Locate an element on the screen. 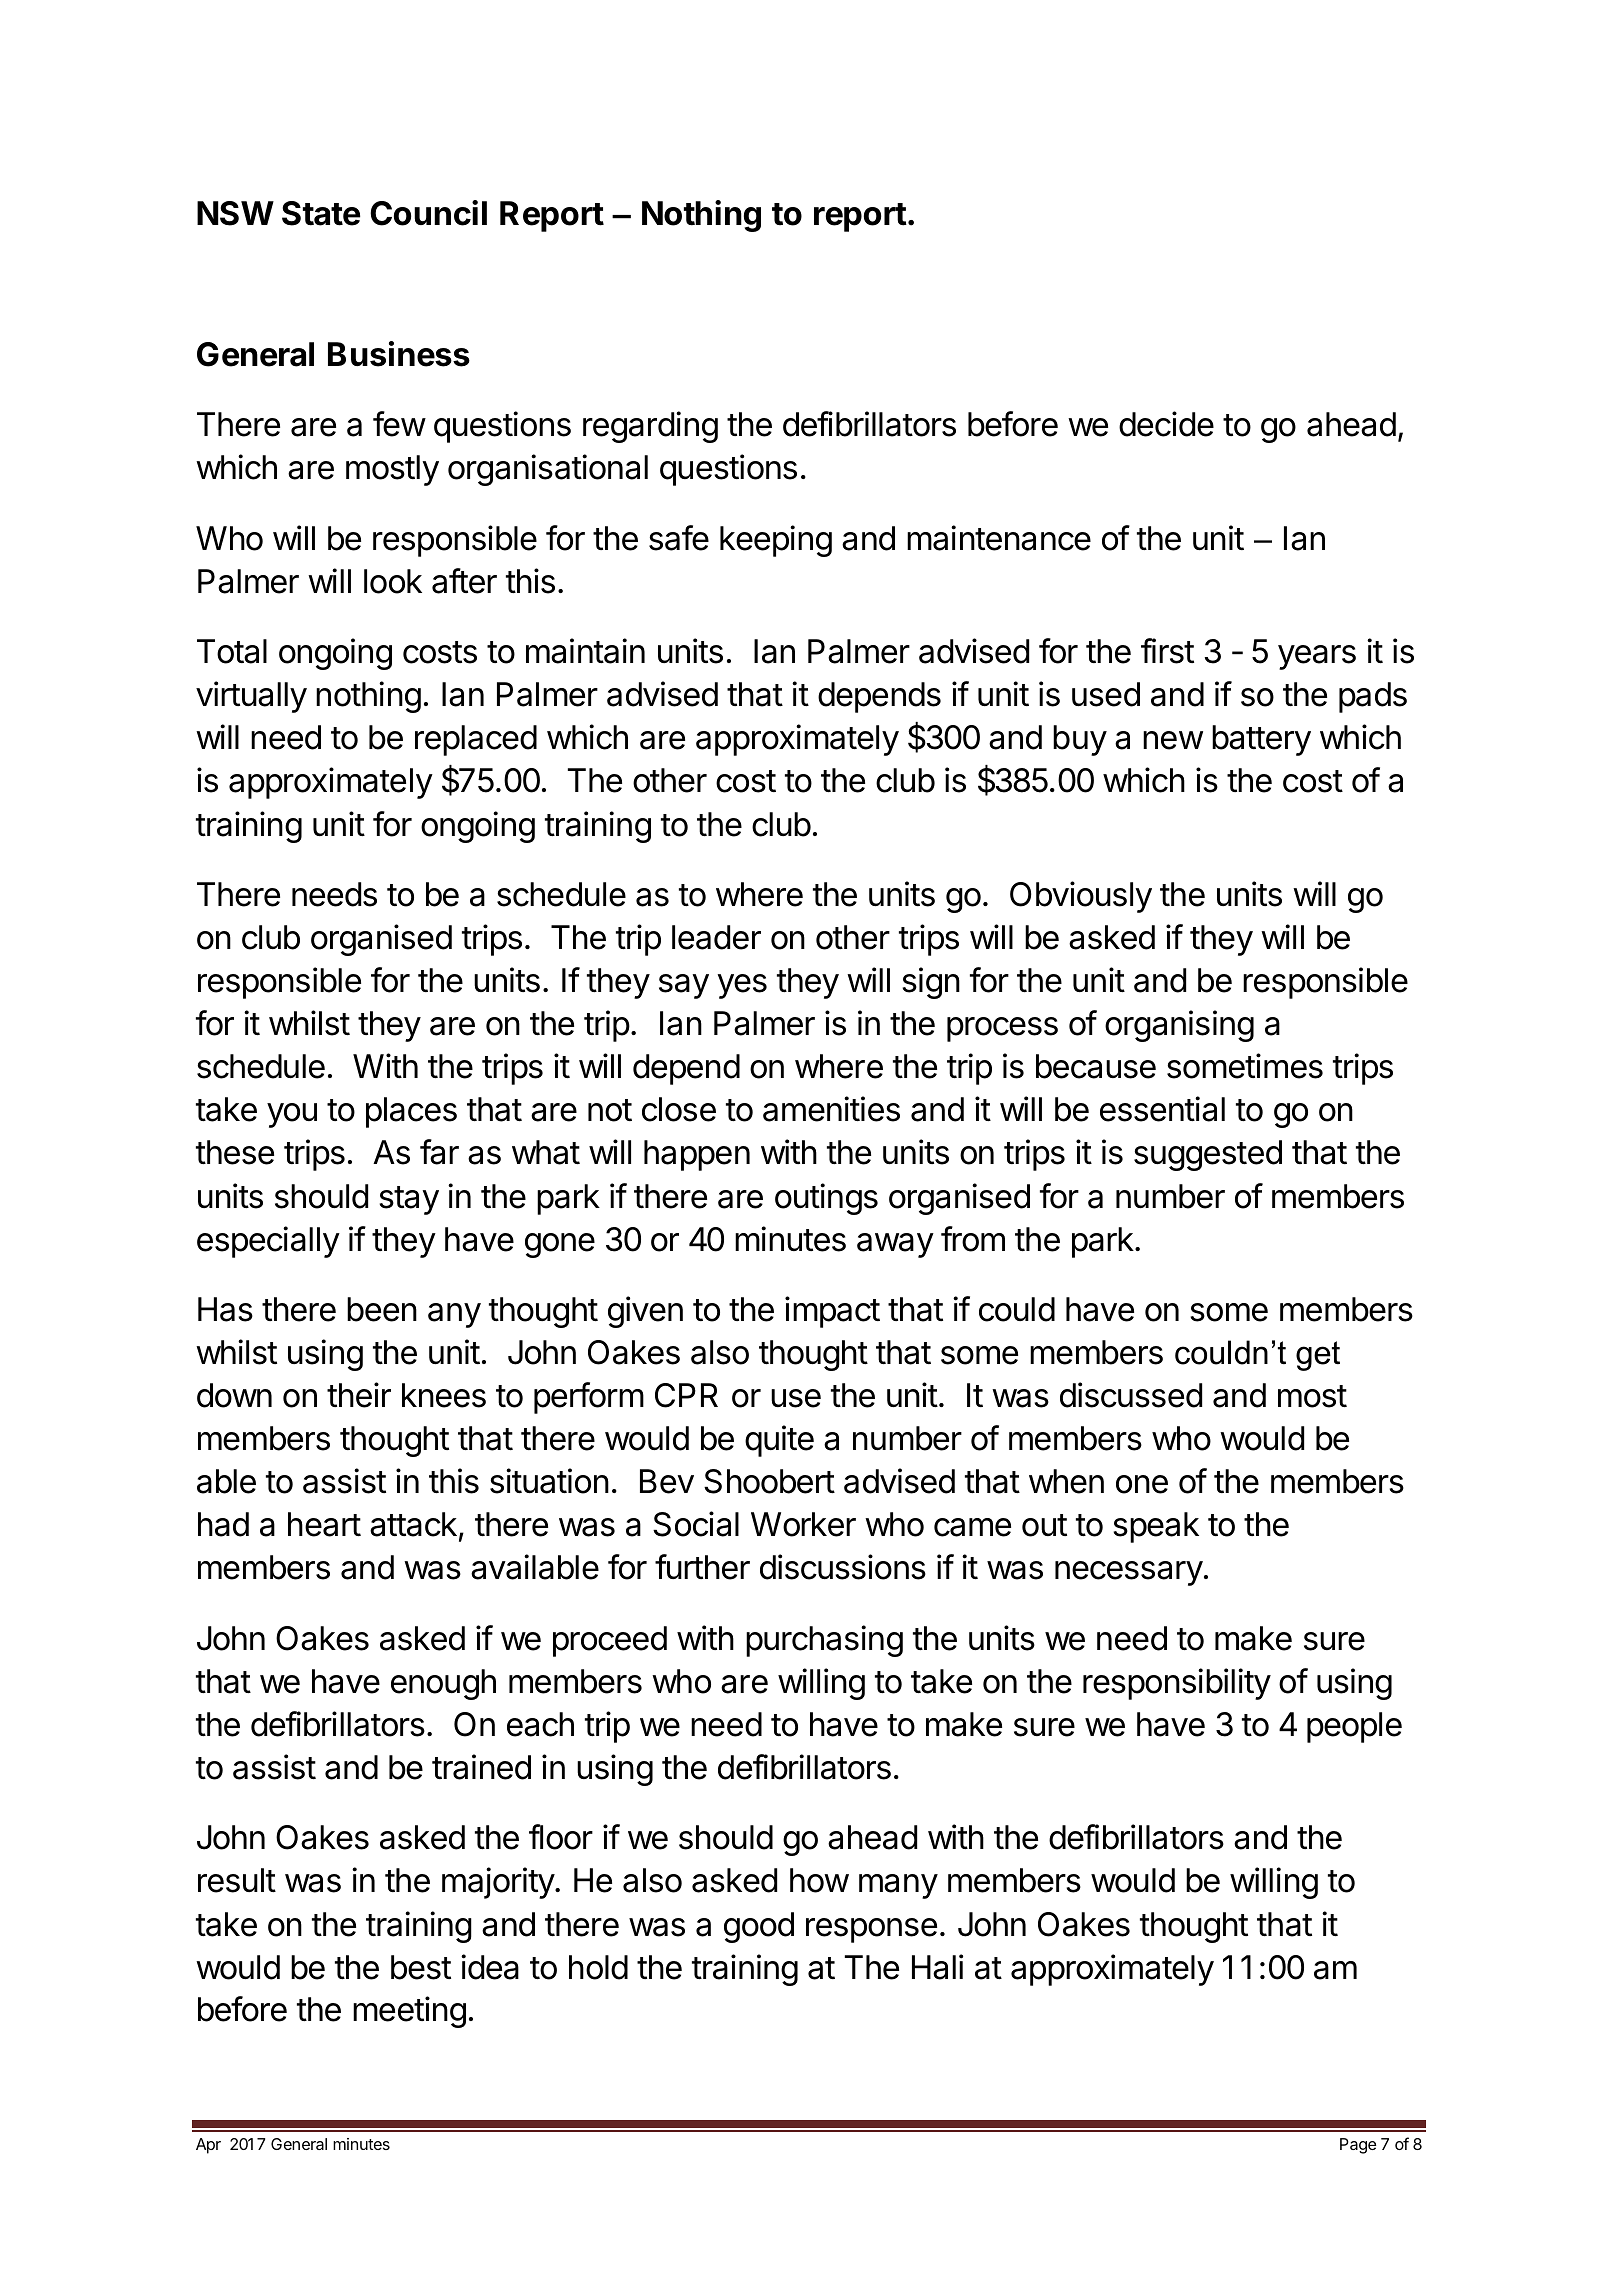 Image resolution: width=1617 pixels, height=2286 pixels. Page is located at coordinates (1358, 2146).
